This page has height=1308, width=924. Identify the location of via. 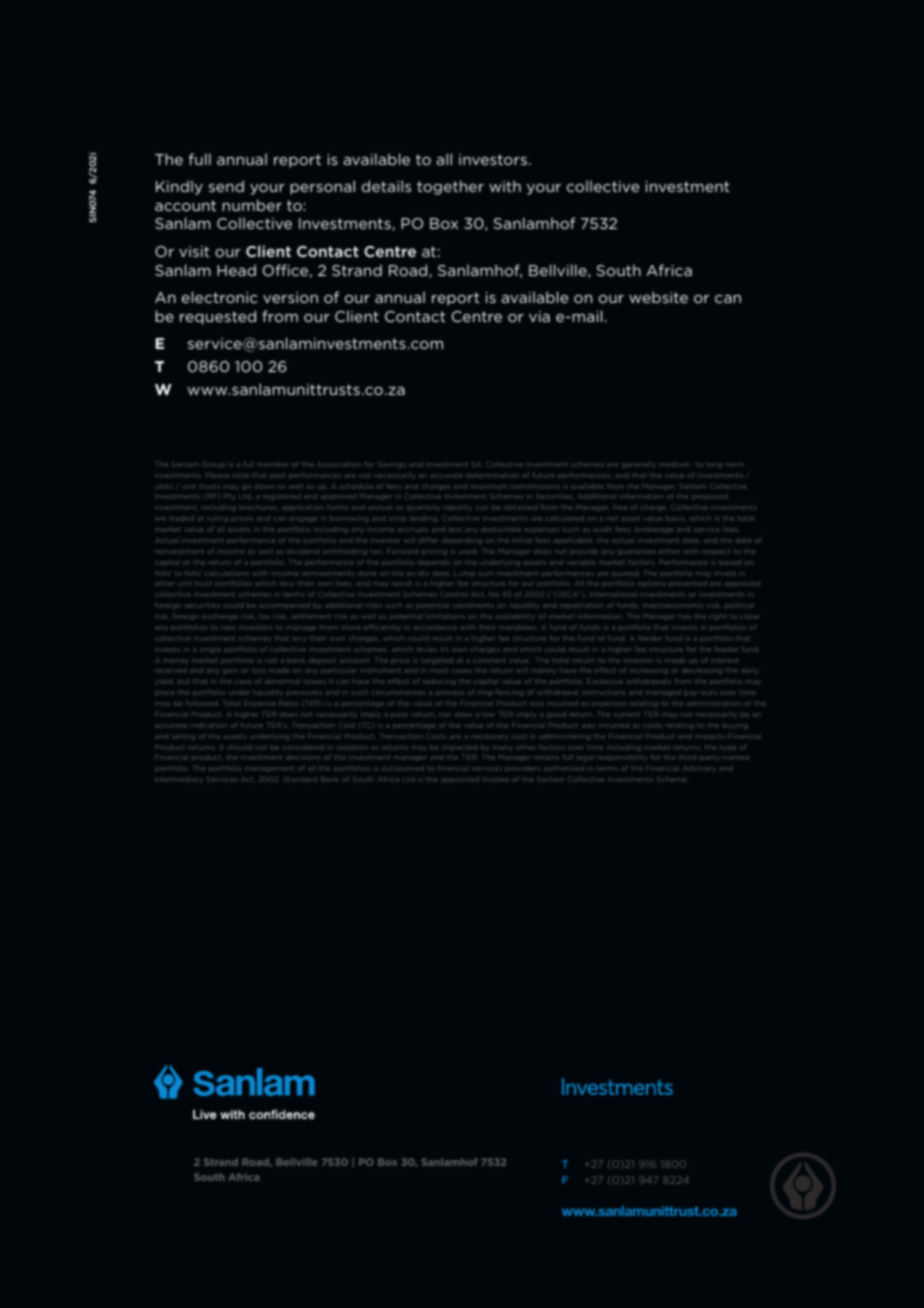
(539, 316).
